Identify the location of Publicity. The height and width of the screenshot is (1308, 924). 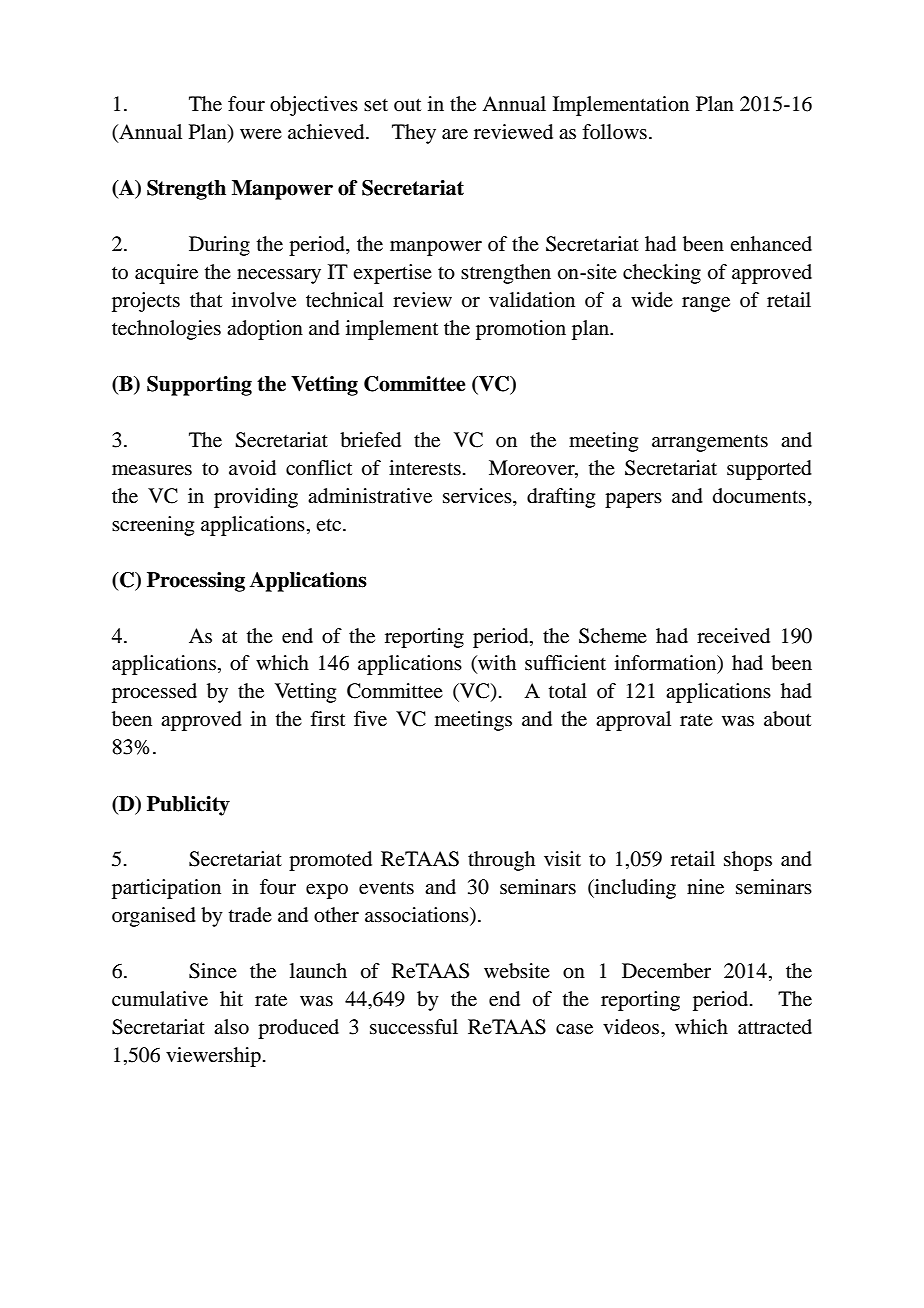
(188, 806).
